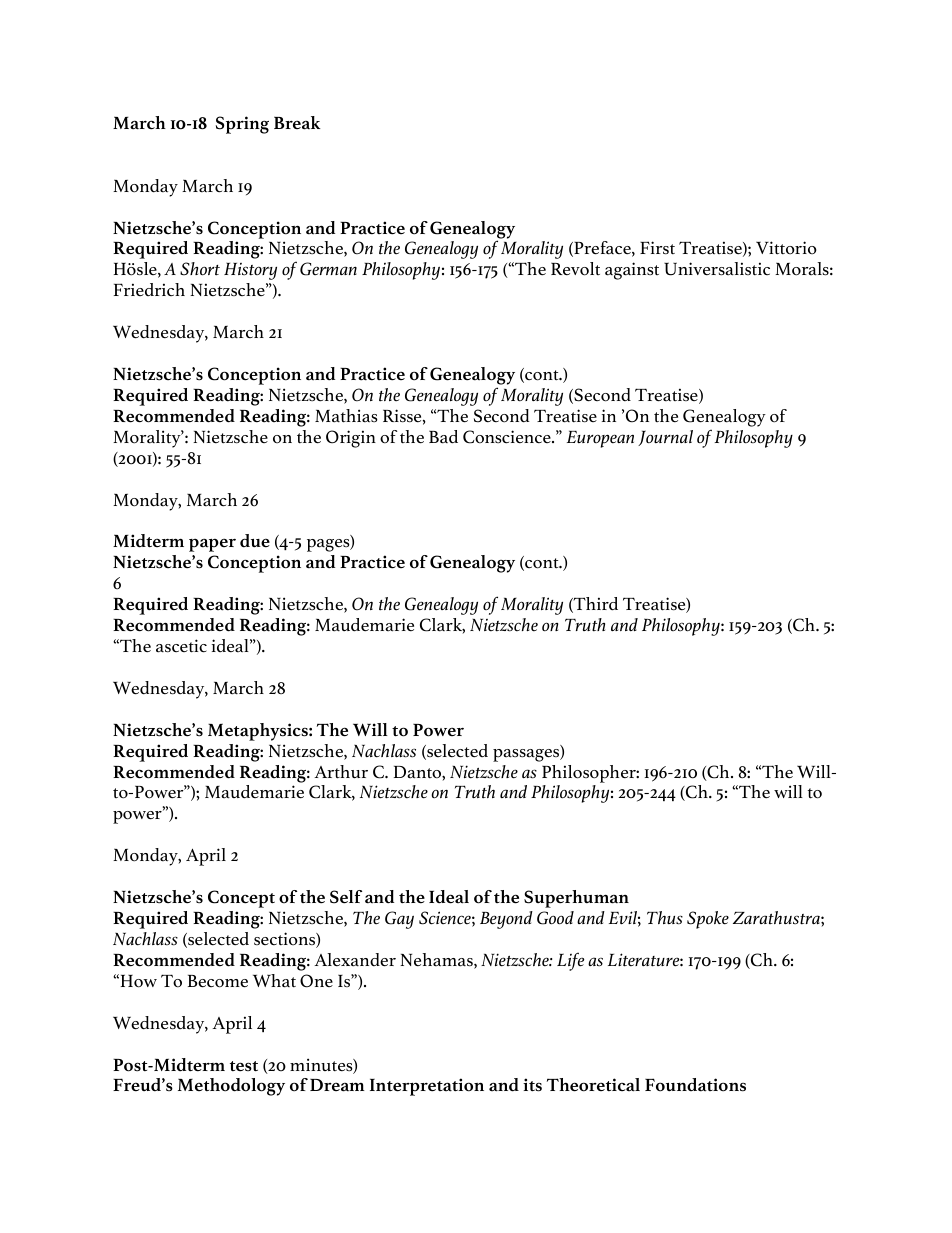 The height and width of the screenshot is (1233, 952). Describe the element at coordinates (632, 271) in the screenshot. I see `against` at that location.
